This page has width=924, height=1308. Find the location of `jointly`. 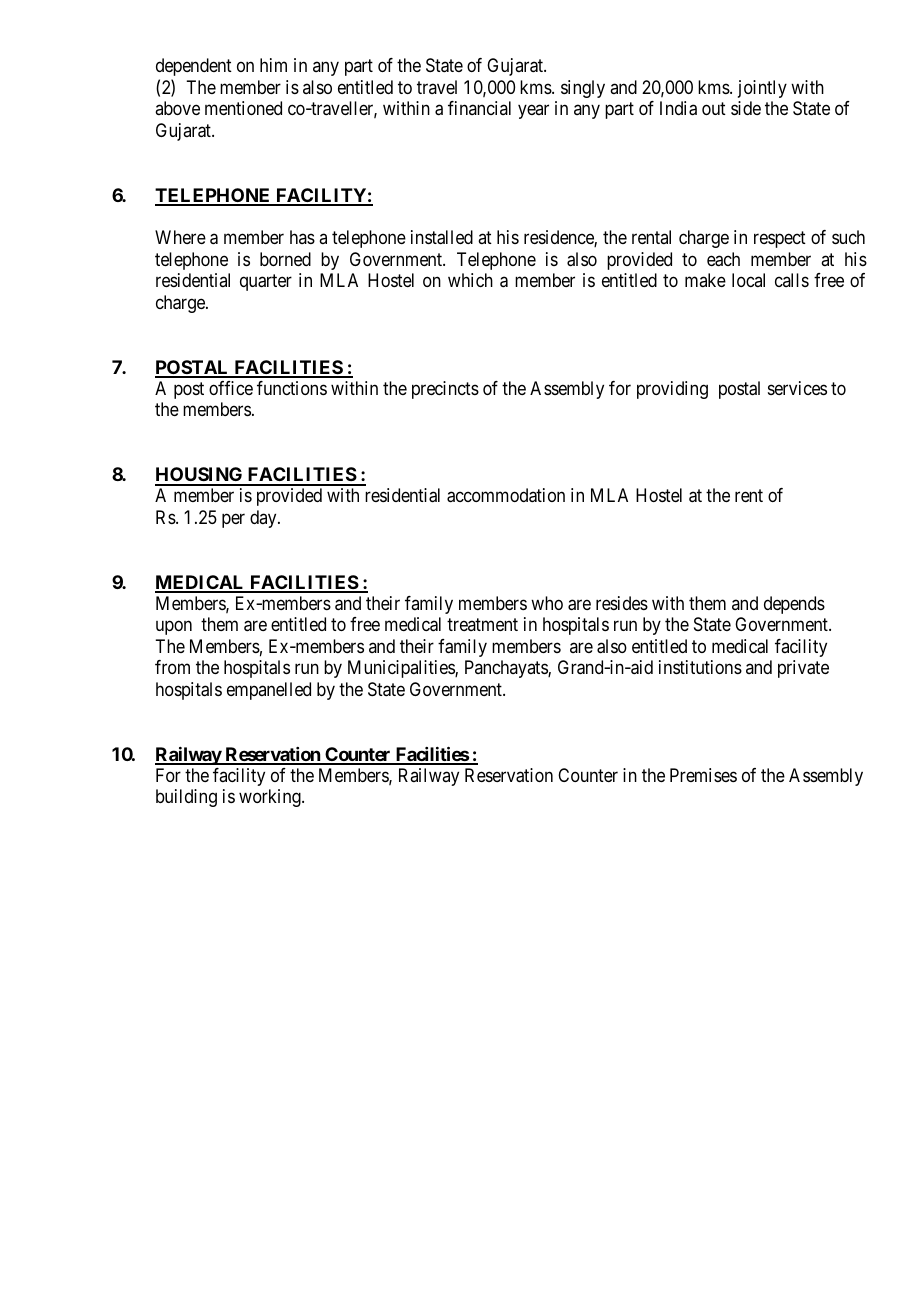

jointly is located at coordinates (762, 89).
